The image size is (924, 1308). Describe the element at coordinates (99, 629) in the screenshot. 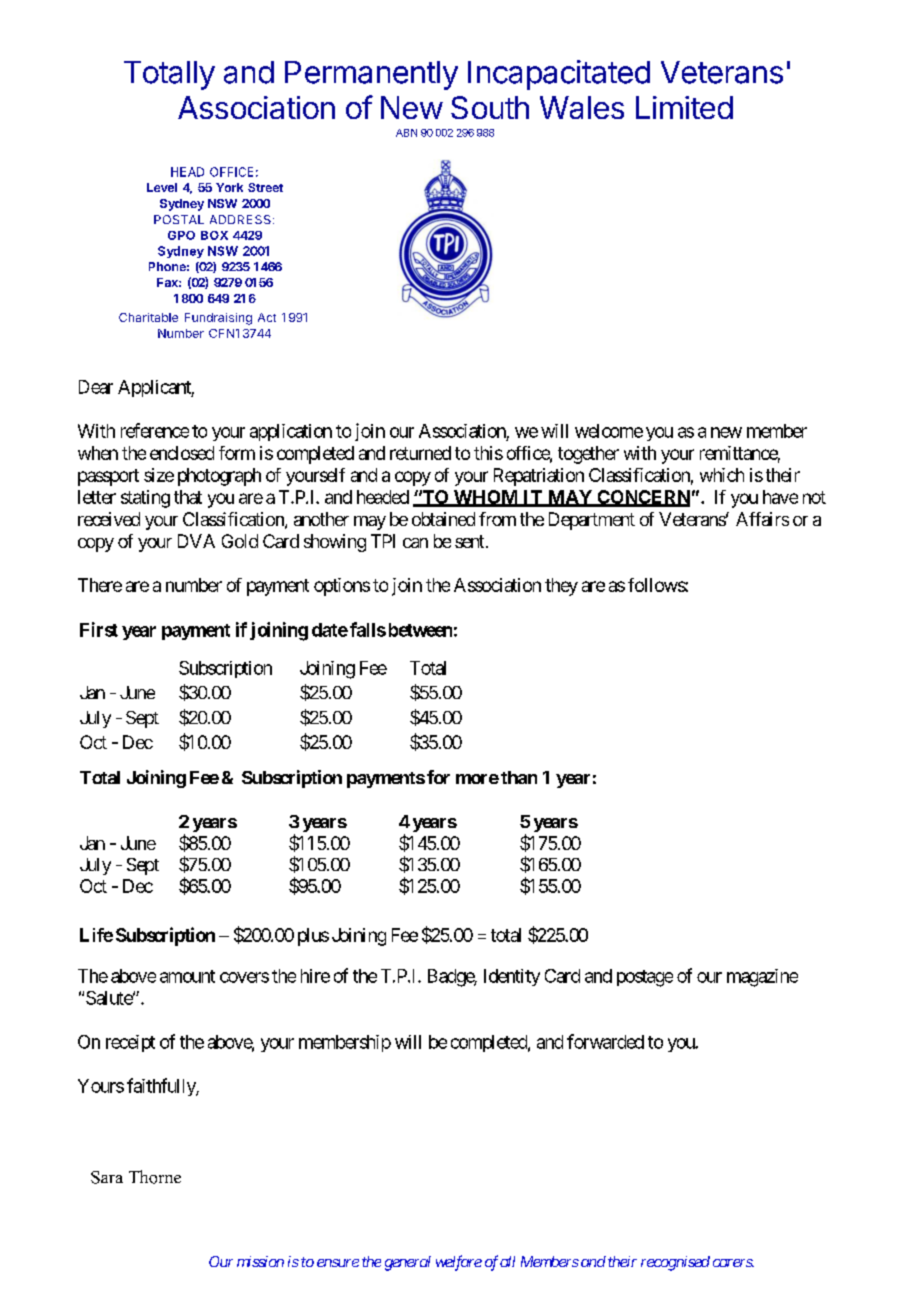

I see `First` at that location.
